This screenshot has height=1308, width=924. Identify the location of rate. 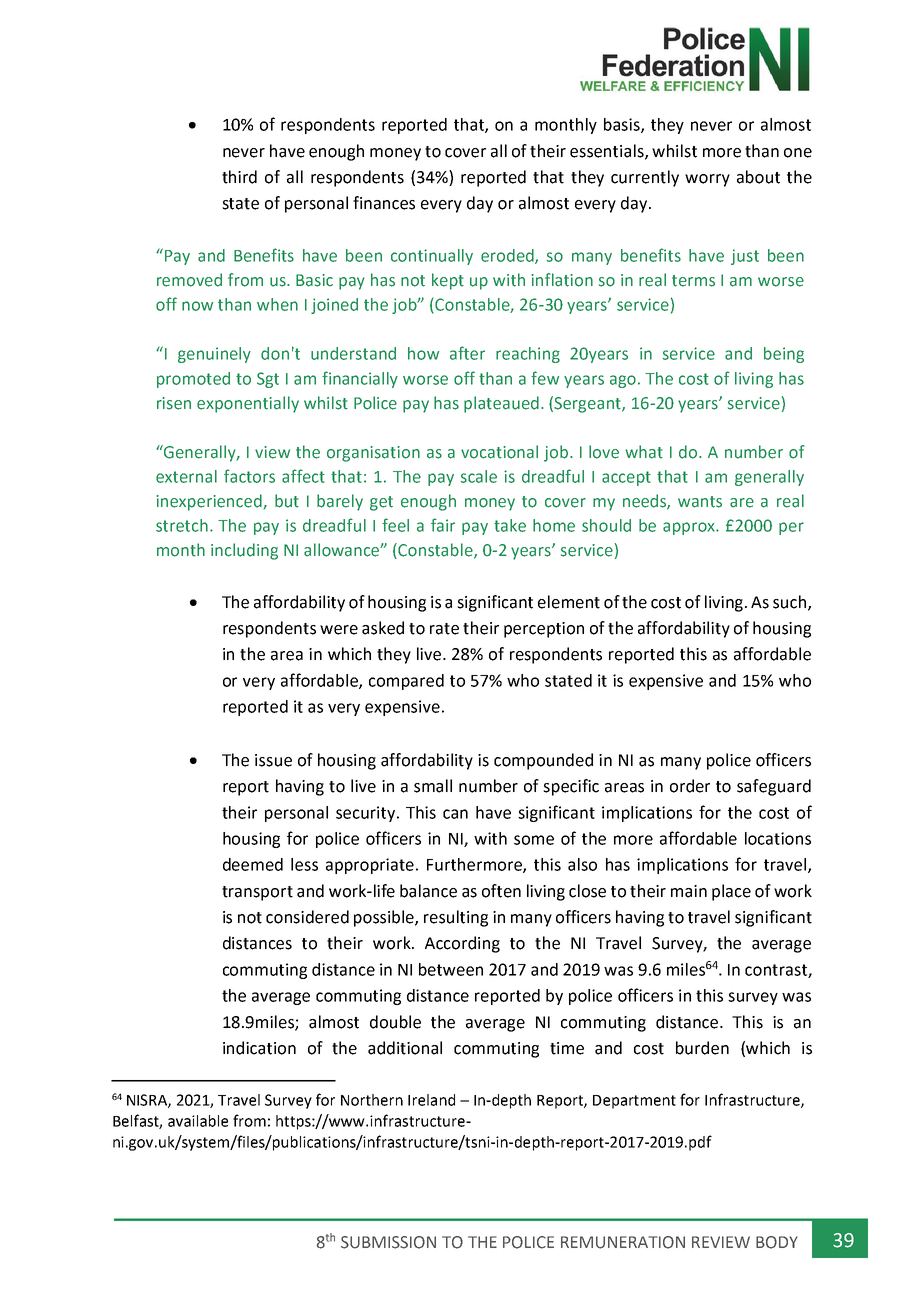
(444, 629).
